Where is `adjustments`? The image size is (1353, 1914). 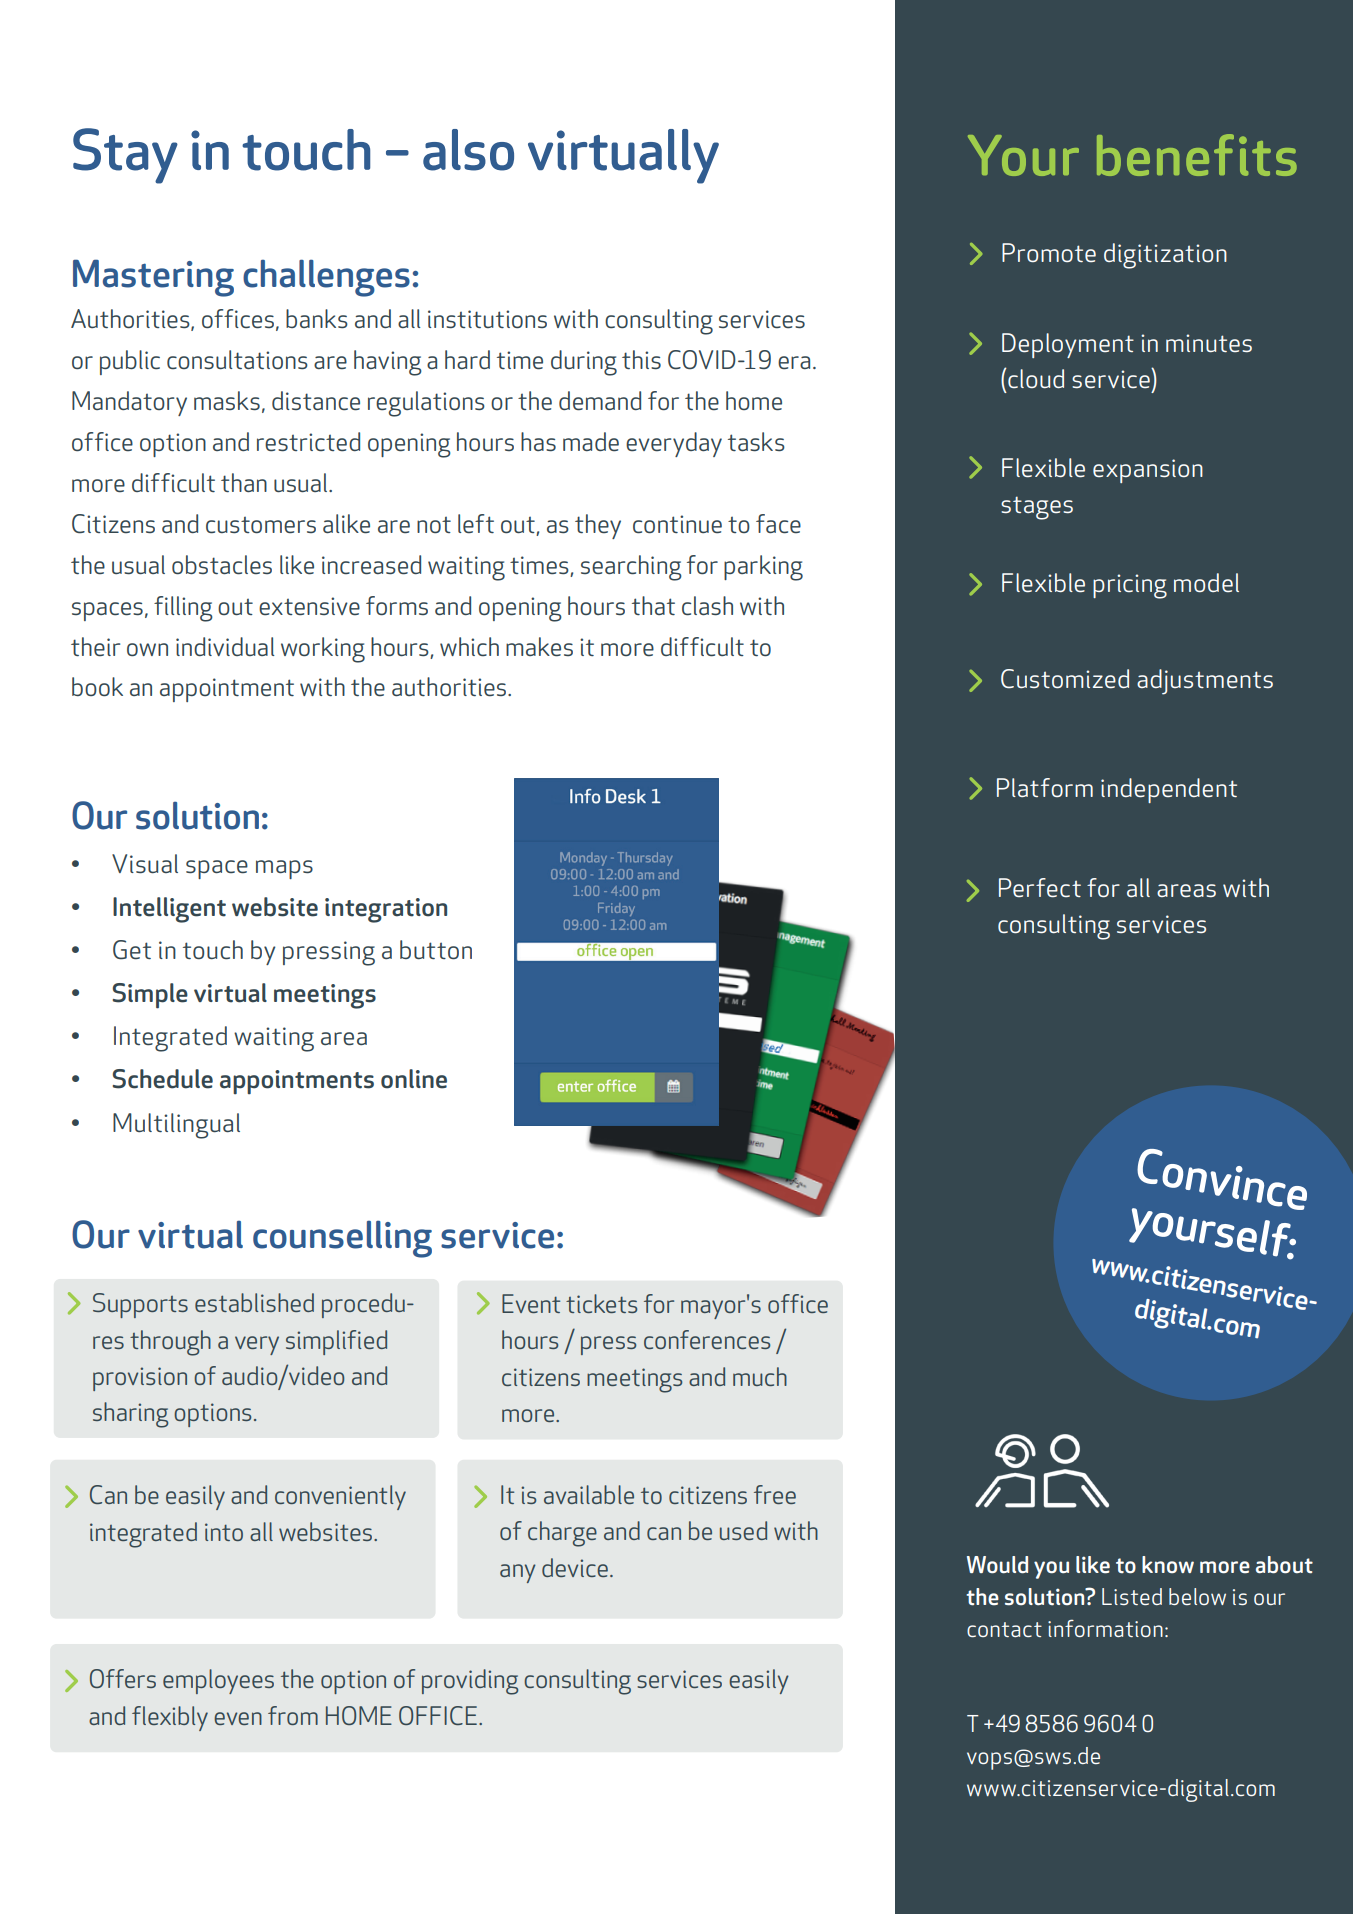 adjustments is located at coordinates (1205, 682).
